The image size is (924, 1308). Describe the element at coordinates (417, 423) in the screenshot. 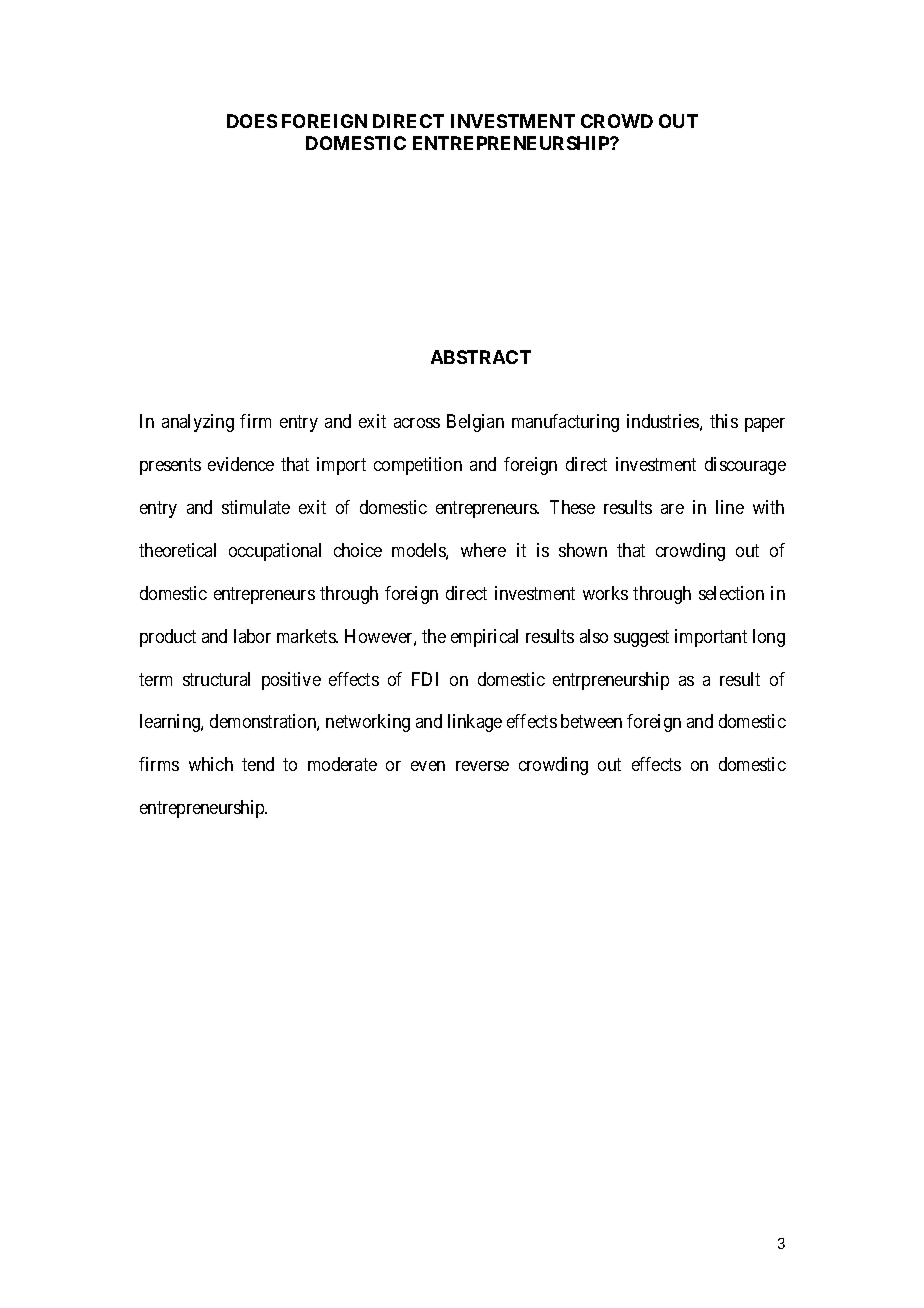

I see `across` at that location.
